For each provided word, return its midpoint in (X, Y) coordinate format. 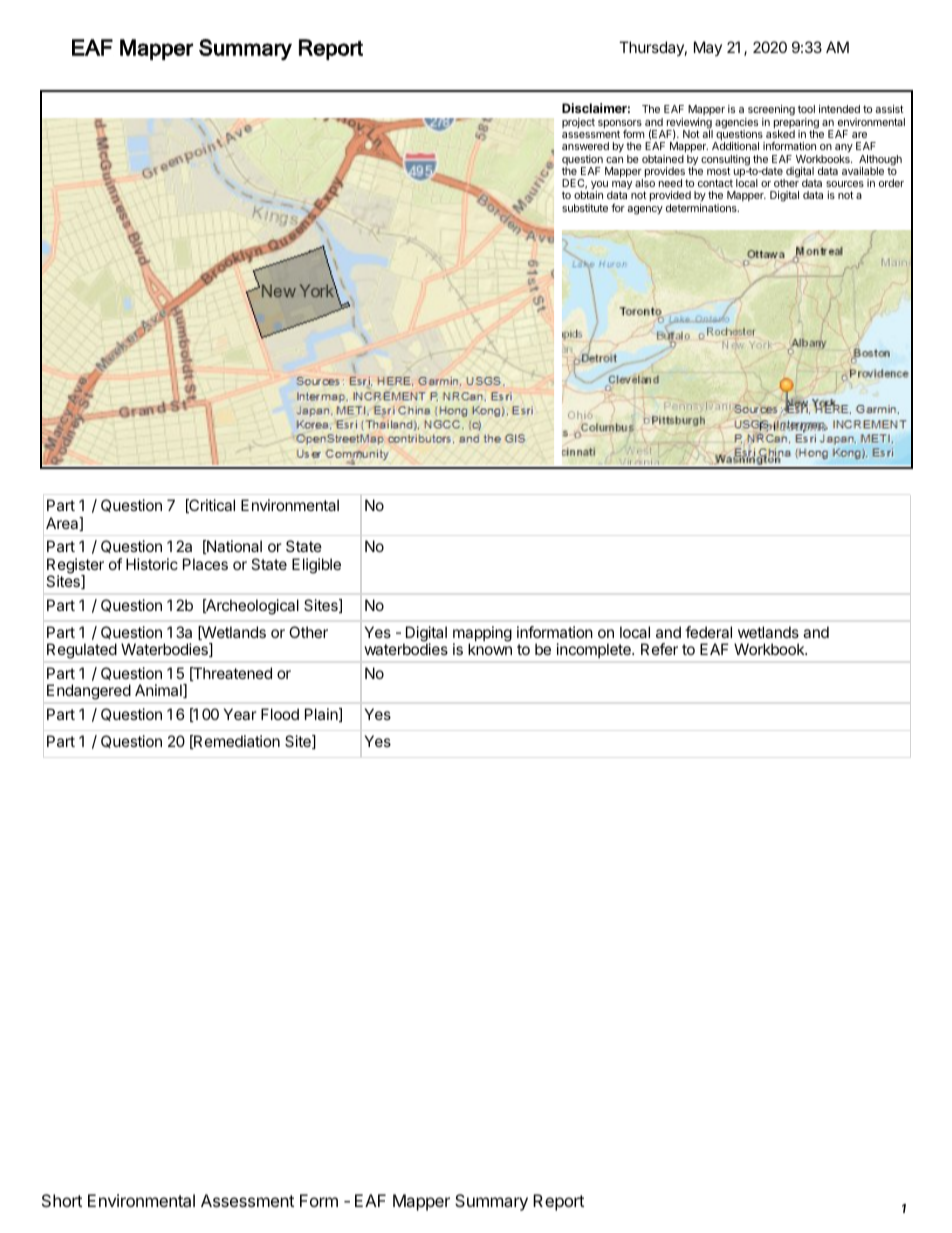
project (578, 123)
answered (585, 146)
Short (62, 1200)
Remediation (236, 742)
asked (780, 134)
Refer (659, 649)
